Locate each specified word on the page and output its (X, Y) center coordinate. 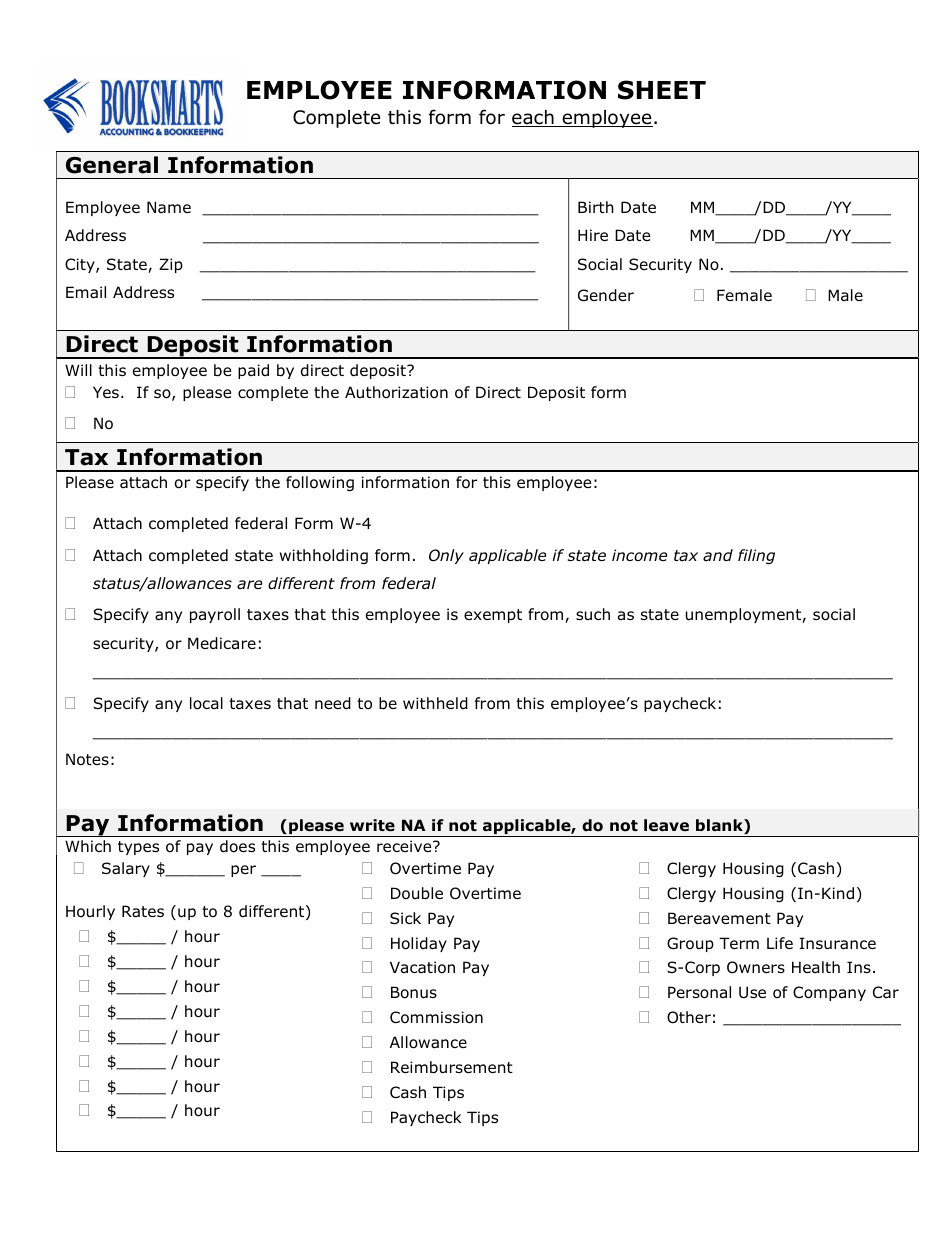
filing (756, 556)
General (112, 165)
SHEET (662, 90)
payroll (215, 615)
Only (446, 556)
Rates (143, 911)
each (534, 118)
